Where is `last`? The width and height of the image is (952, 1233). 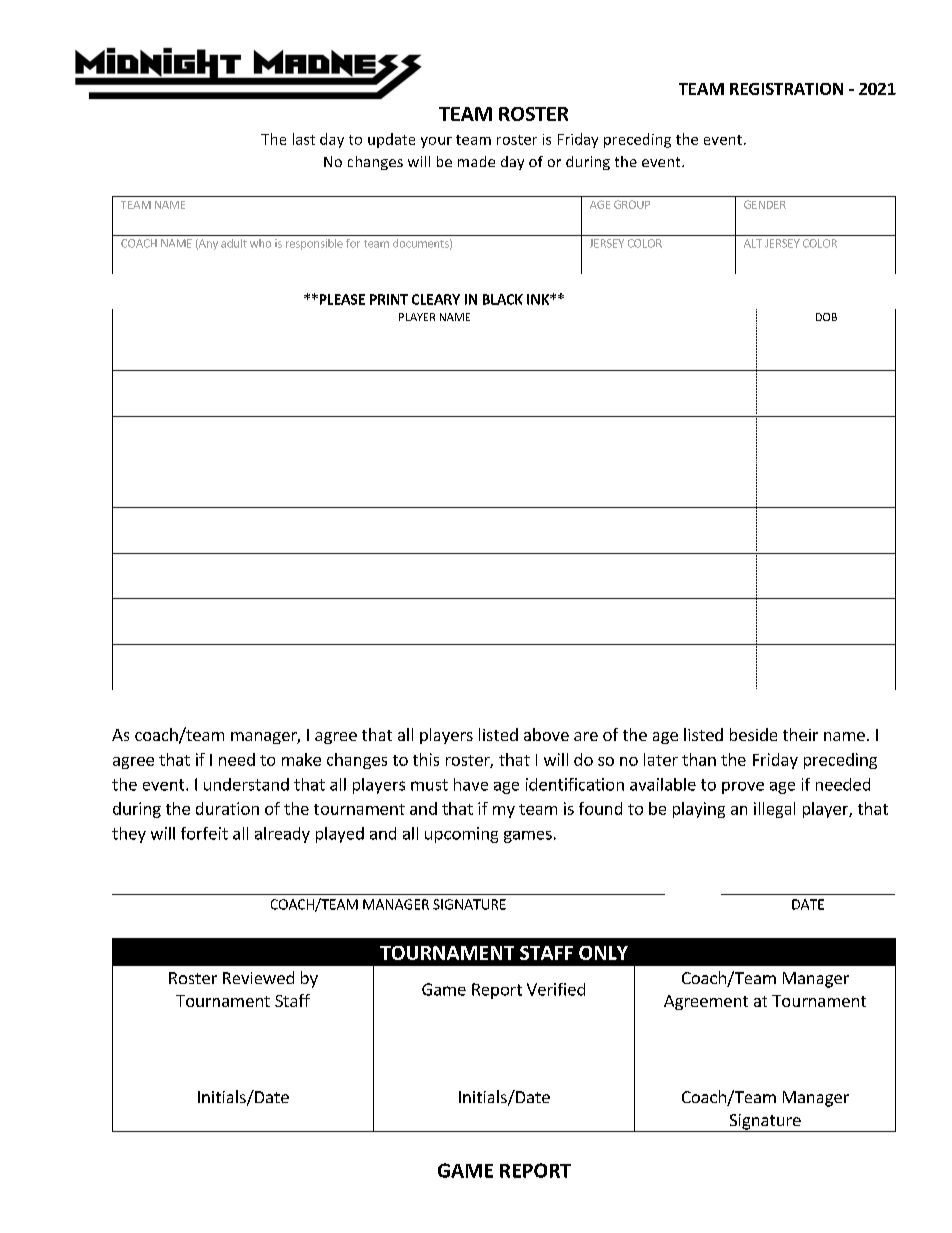 last is located at coordinates (304, 139).
